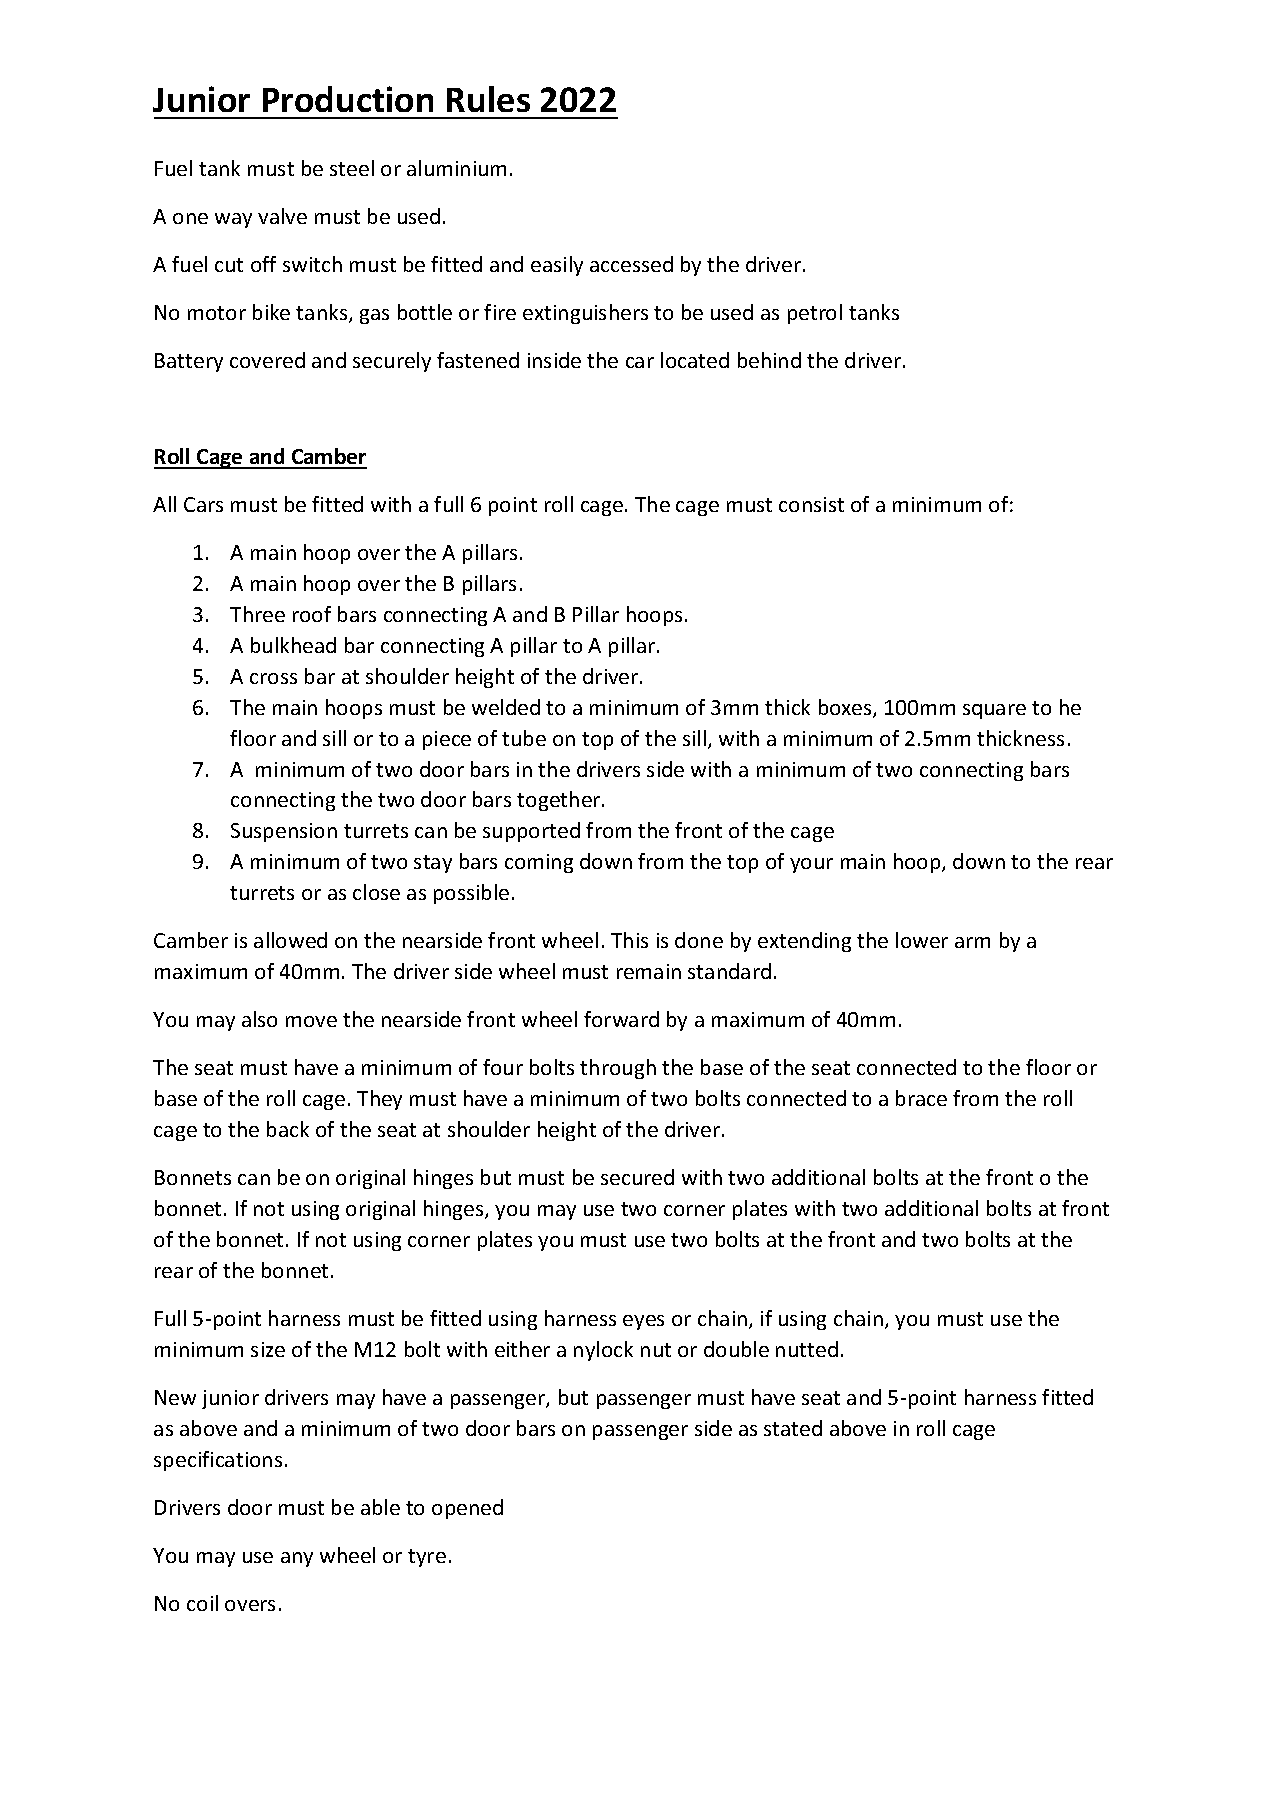  What do you see at coordinates (815, 314) in the screenshot?
I see `petrol` at bounding box center [815, 314].
